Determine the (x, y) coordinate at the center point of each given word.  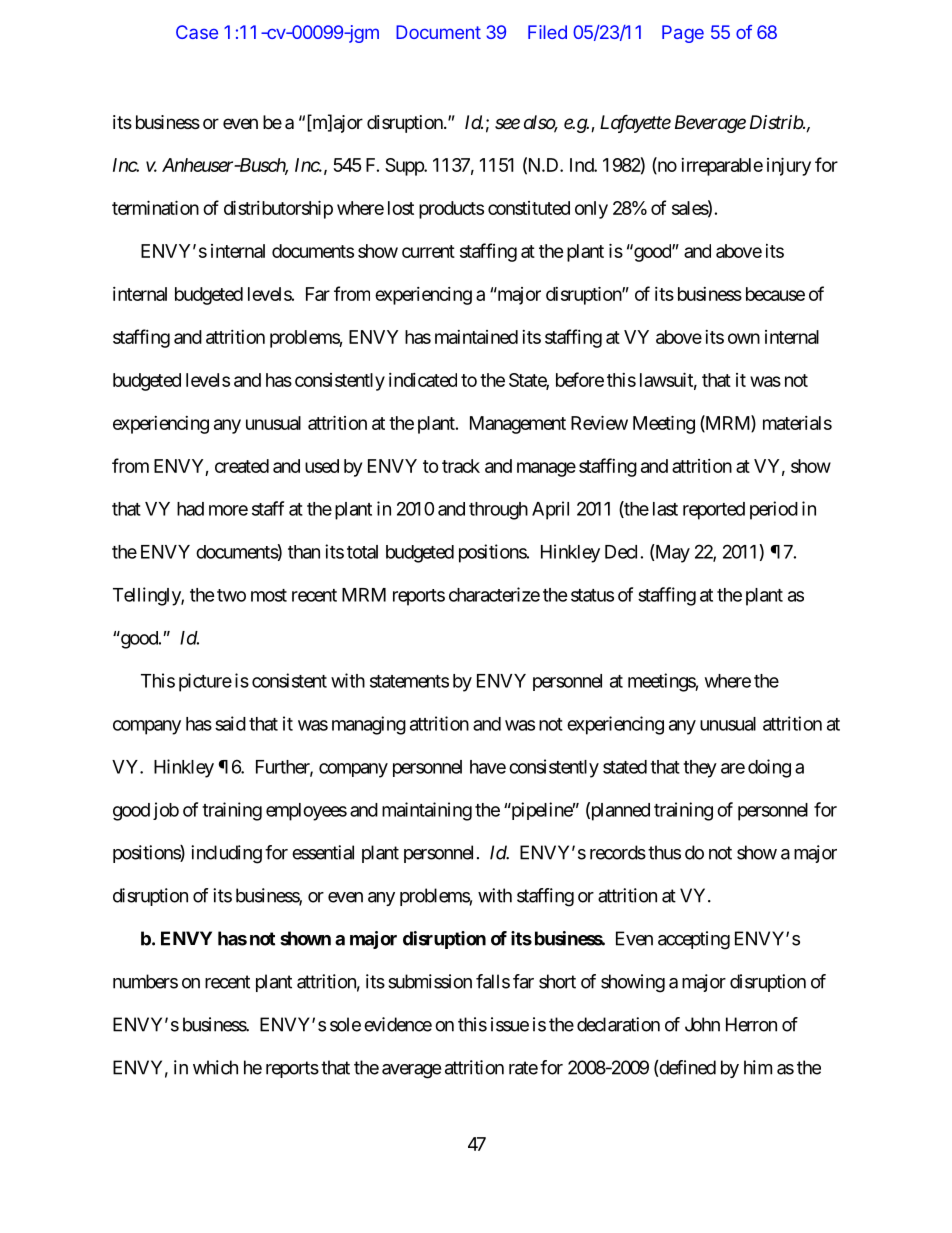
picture (205, 682)
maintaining (427, 811)
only (591, 210)
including (226, 854)
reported (714, 511)
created (242, 466)
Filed (547, 32)
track (461, 466)
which (215, 1067)
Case (197, 32)
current (428, 251)
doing (769, 768)
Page (683, 34)
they (700, 769)
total (362, 552)
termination (155, 207)
